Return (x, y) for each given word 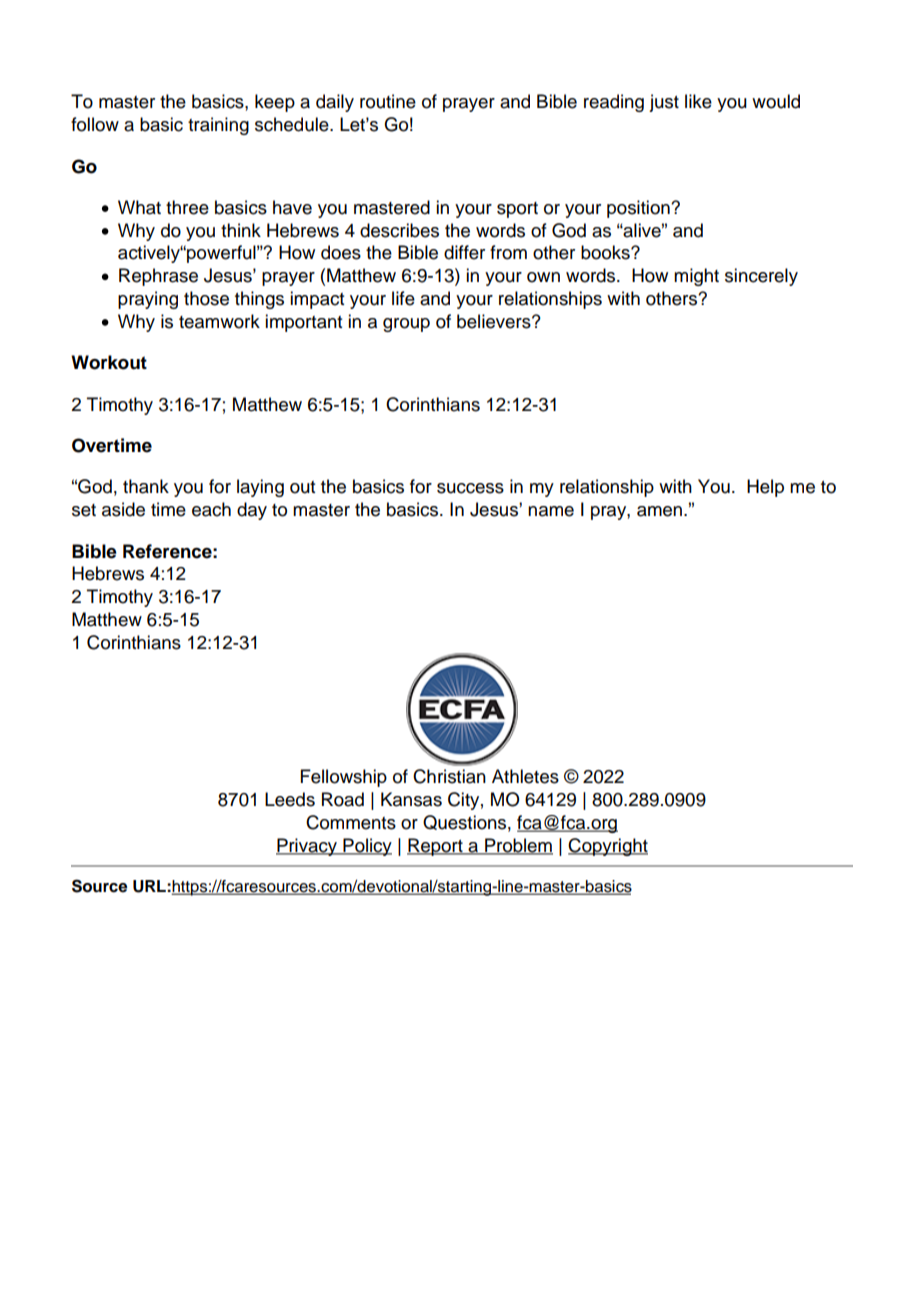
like (698, 101)
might (696, 277)
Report (436, 847)
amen (661, 511)
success (470, 488)
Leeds (290, 799)
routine (388, 101)
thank (146, 486)
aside (123, 509)
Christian (449, 776)
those (206, 298)
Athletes (525, 776)
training (218, 126)
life (403, 298)
